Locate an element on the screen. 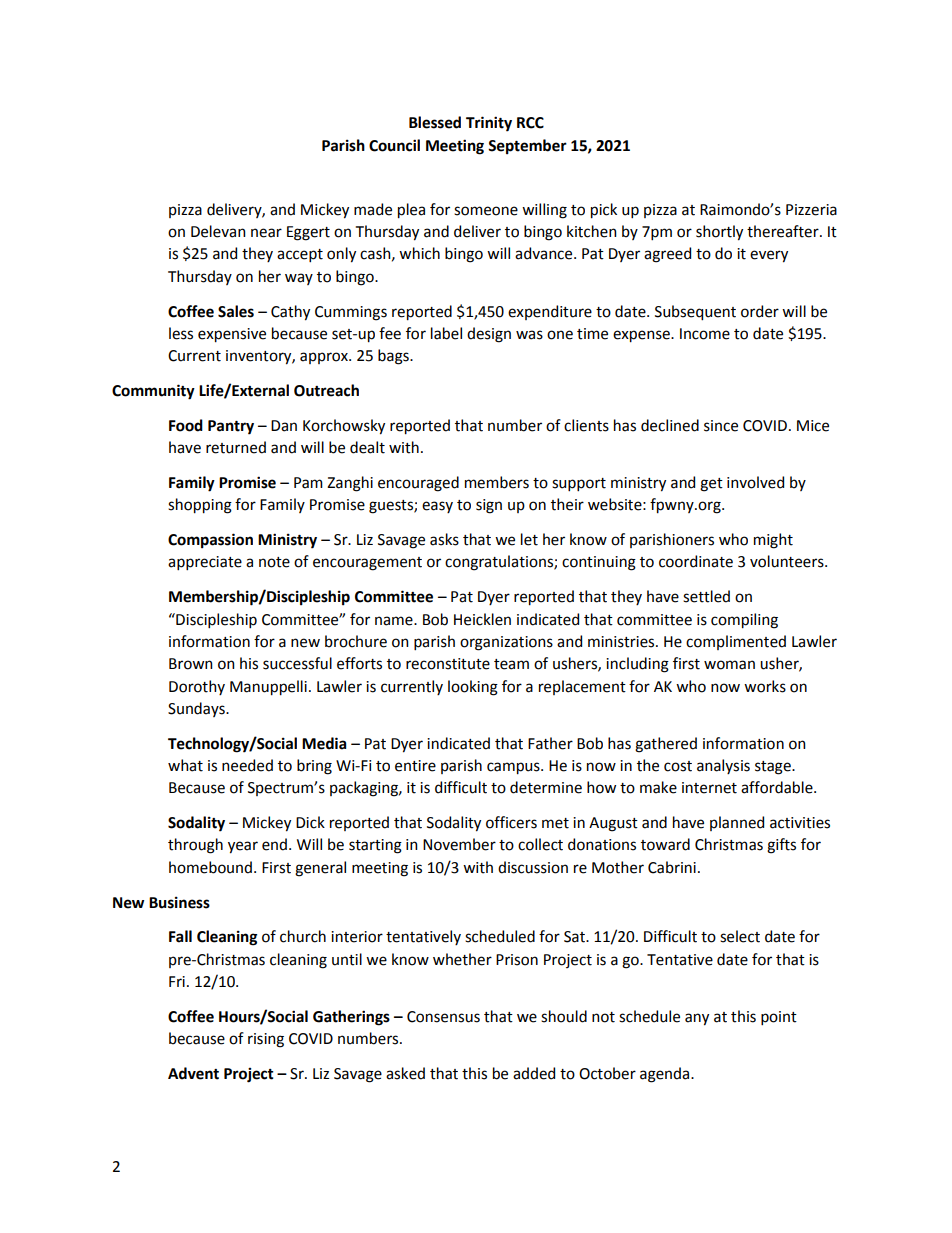  since is located at coordinates (721, 426).
